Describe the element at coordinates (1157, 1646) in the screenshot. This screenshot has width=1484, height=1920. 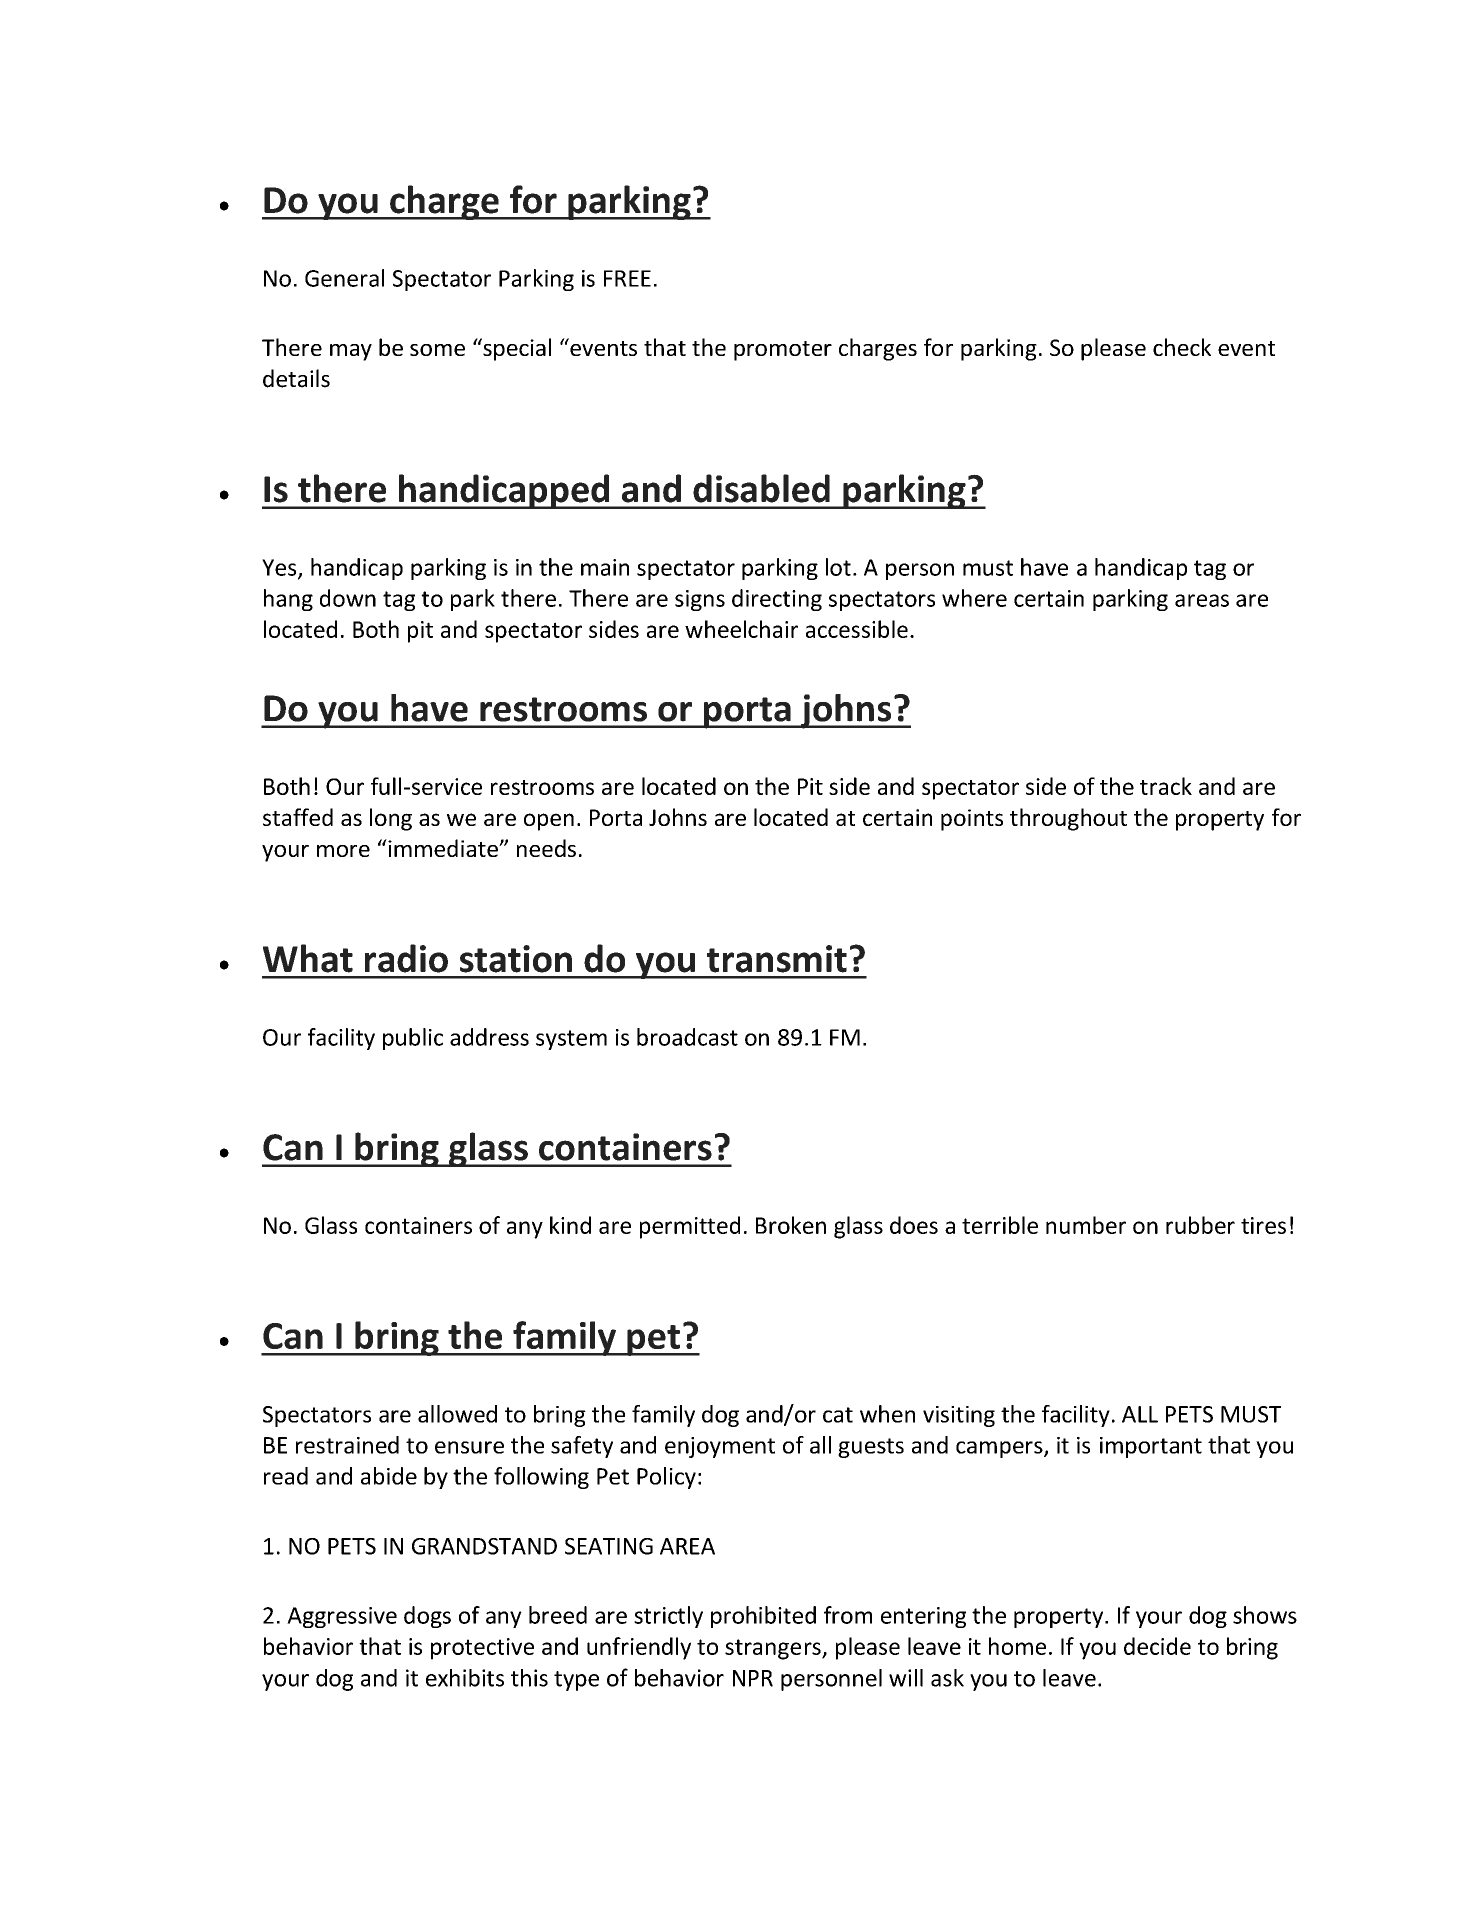
I see `decide` at that location.
